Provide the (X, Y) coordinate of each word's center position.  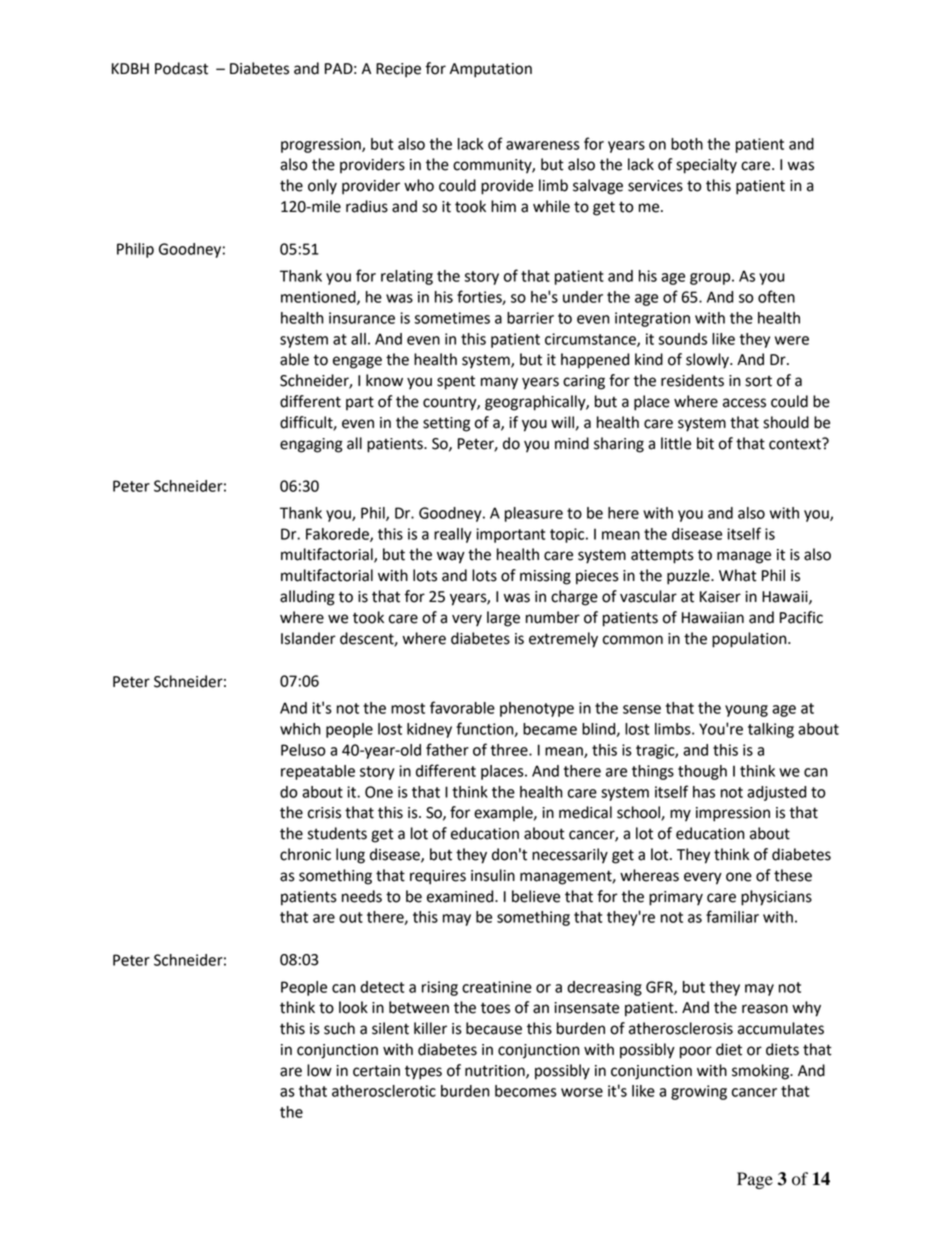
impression (733, 814)
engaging (311, 445)
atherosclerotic (384, 1091)
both (687, 144)
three (510, 750)
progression (322, 145)
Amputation (491, 70)
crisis (324, 813)
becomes (526, 1091)
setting (446, 424)
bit (705, 443)
